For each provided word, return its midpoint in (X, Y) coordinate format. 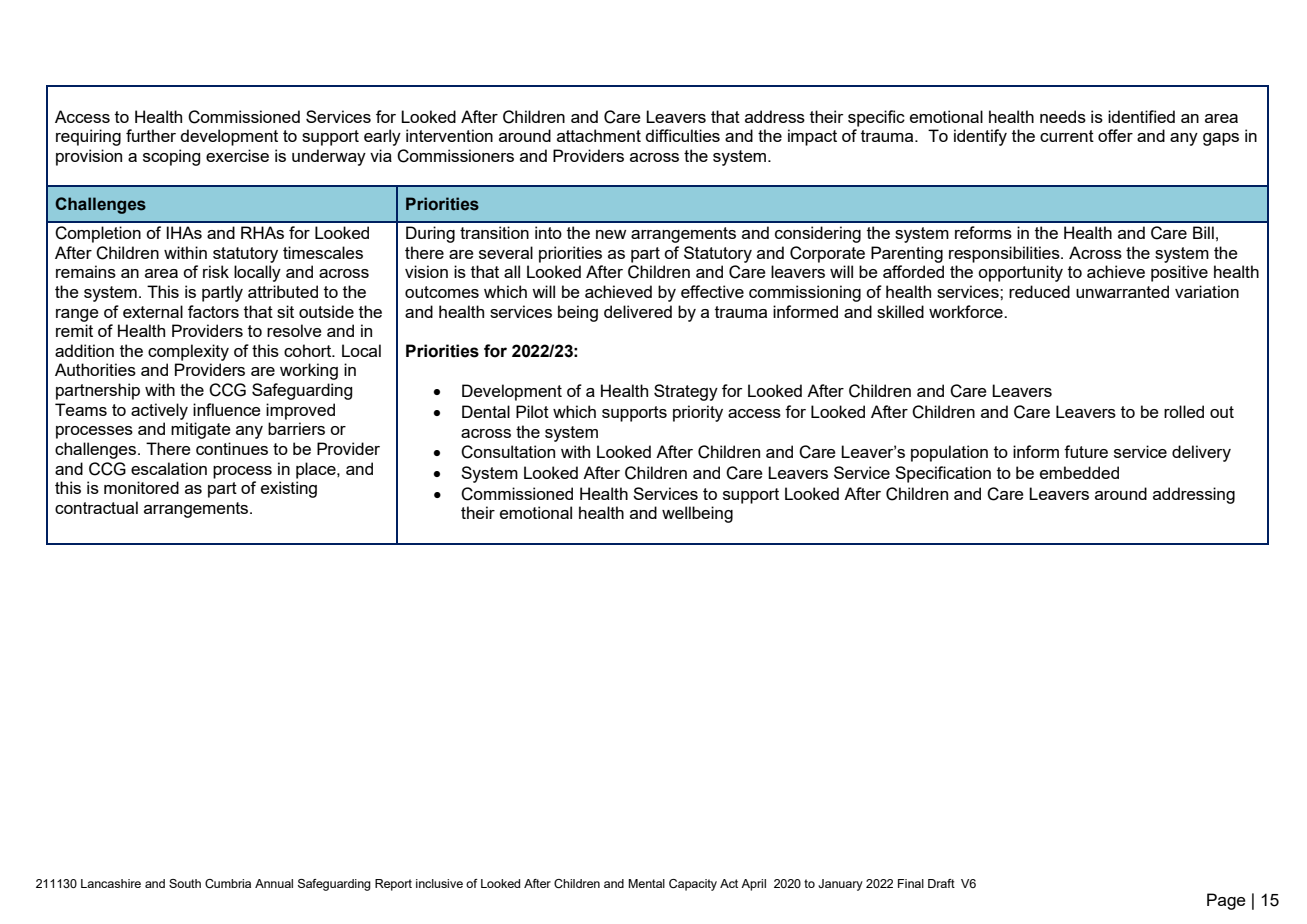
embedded (1079, 472)
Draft (941, 883)
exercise (237, 155)
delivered (638, 311)
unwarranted (1122, 291)
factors (213, 311)
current (1067, 136)
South (185, 883)
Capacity (693, 885)
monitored (141, 487)
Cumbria (228, 883)
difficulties (682, 135)
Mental (646, 883)
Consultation (508, 452)
